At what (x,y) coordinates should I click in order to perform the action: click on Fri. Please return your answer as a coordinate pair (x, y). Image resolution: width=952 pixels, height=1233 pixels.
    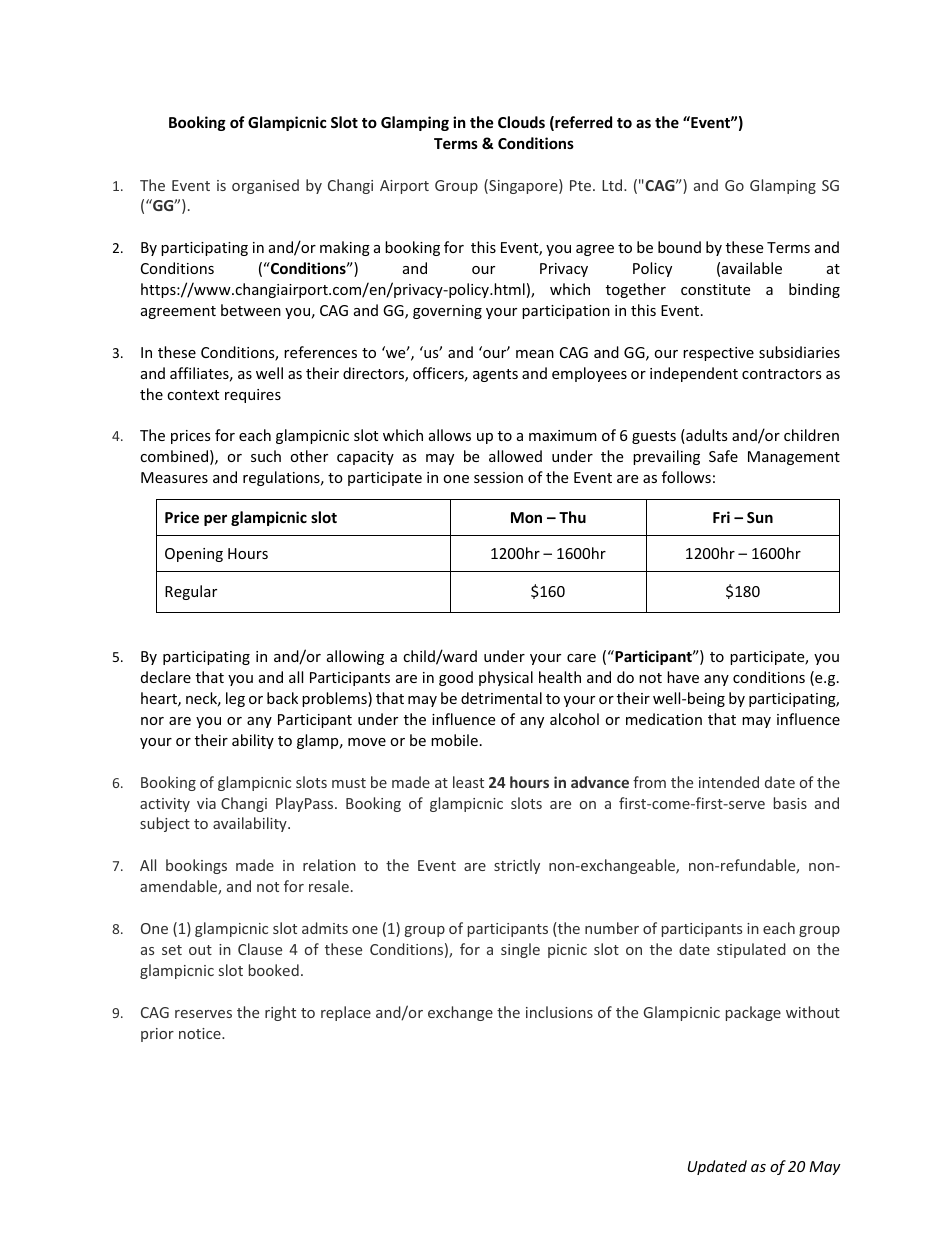
    Looking at the image, I should click on (721, 517).
